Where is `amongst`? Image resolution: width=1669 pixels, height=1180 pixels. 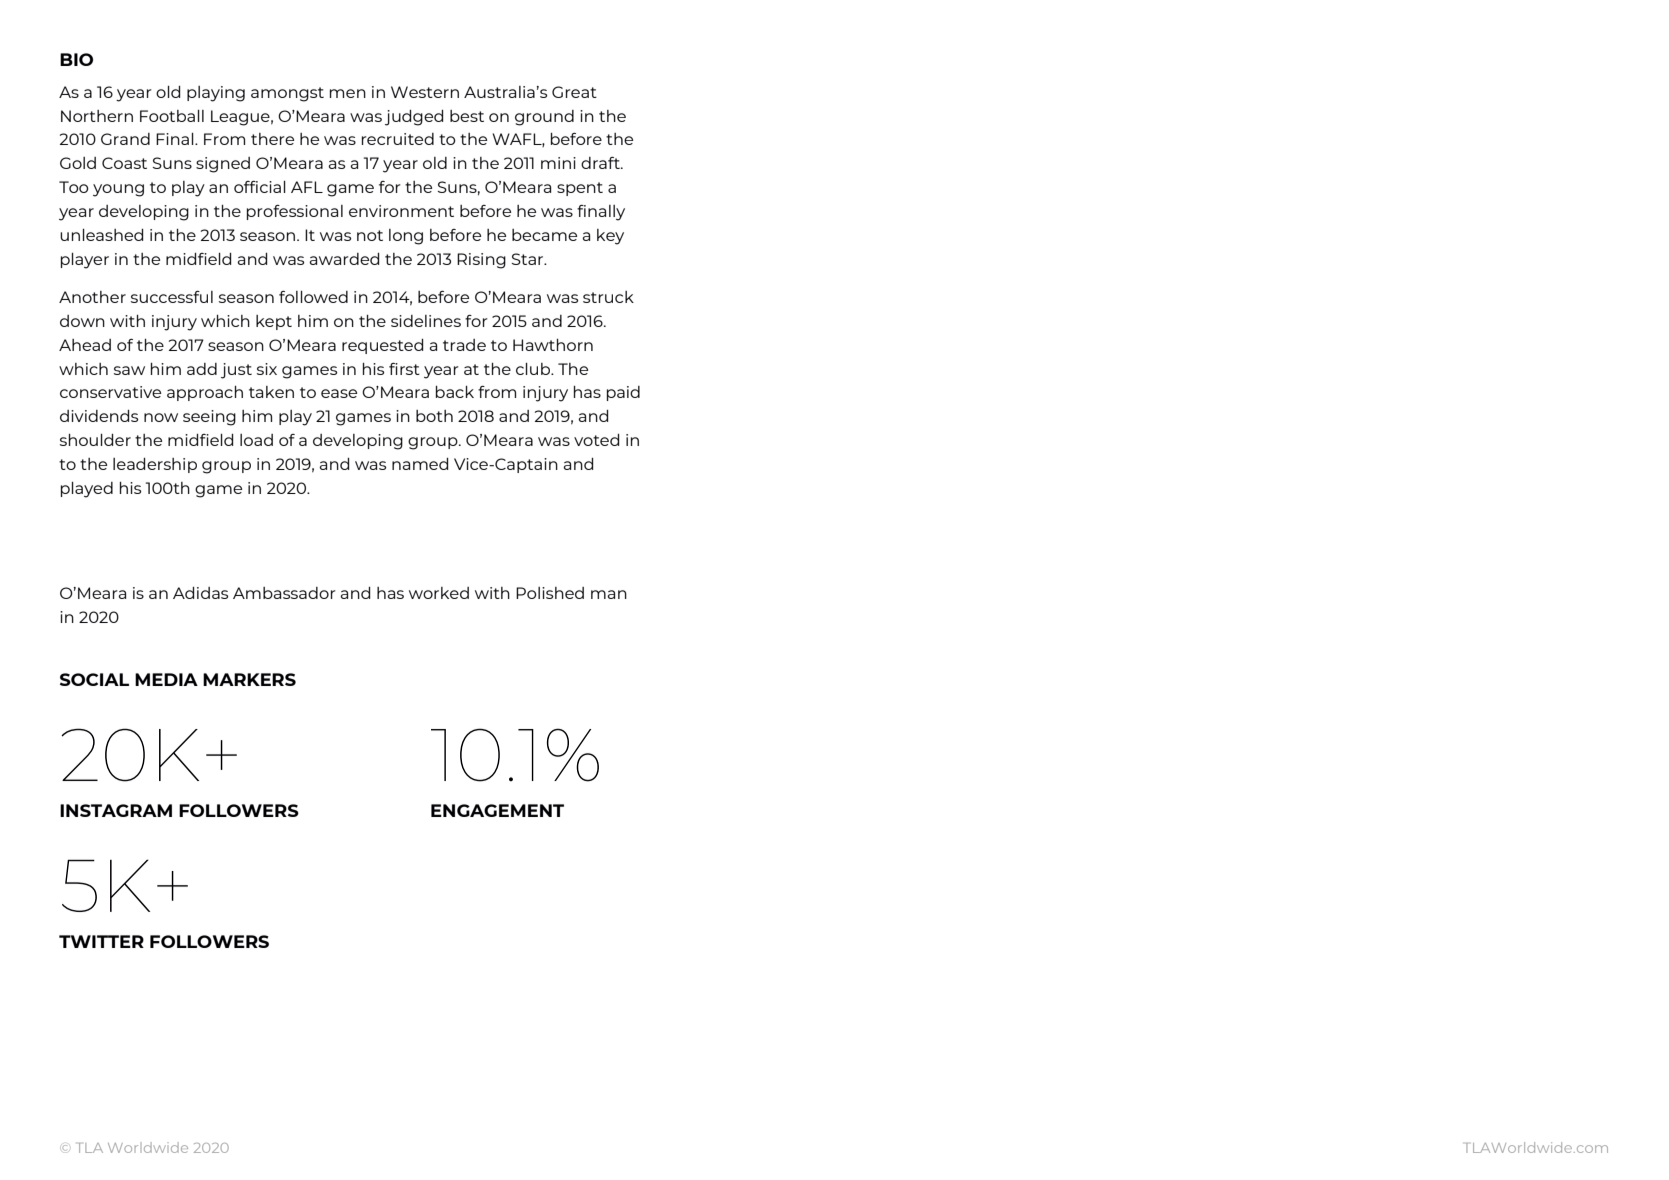
amongst is located at coordinates (287, 94).
